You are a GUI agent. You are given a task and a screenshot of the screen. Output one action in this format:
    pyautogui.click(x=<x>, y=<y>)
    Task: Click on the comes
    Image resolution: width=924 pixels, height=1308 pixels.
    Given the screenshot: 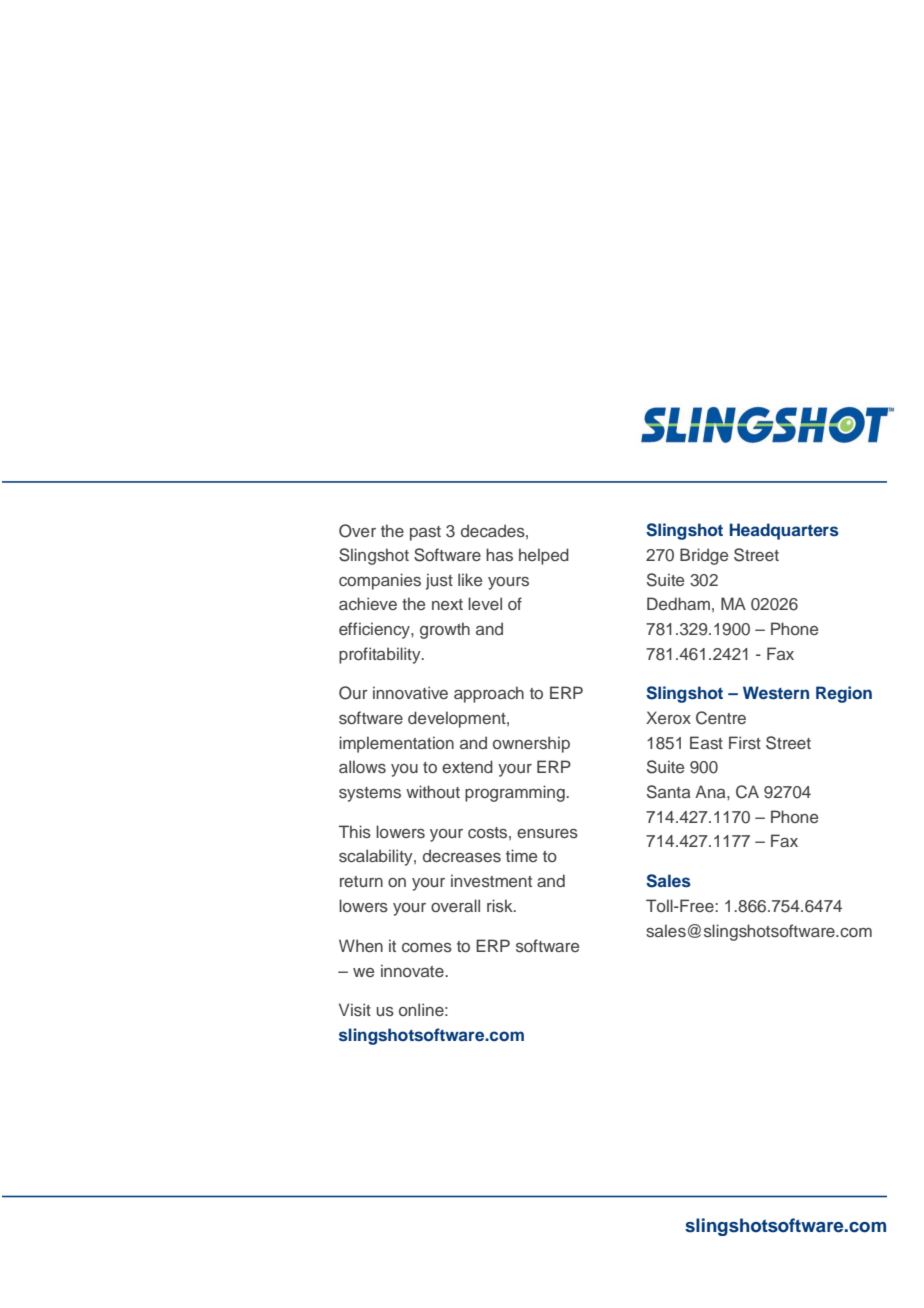 What is the action you would take?
    pyautogui.click(x=427, y=948)
